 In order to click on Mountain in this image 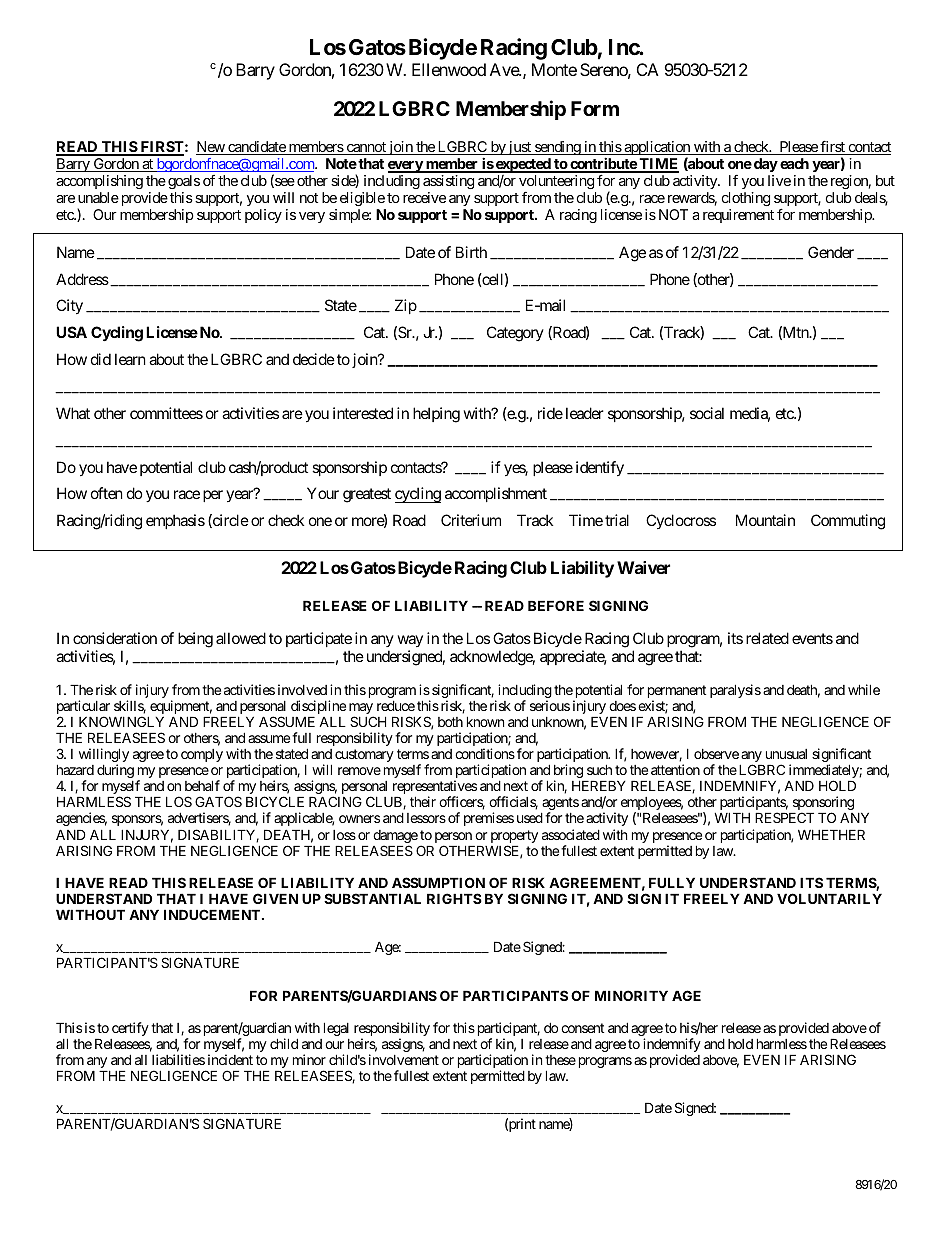, I will do `click(765, 520)`.
